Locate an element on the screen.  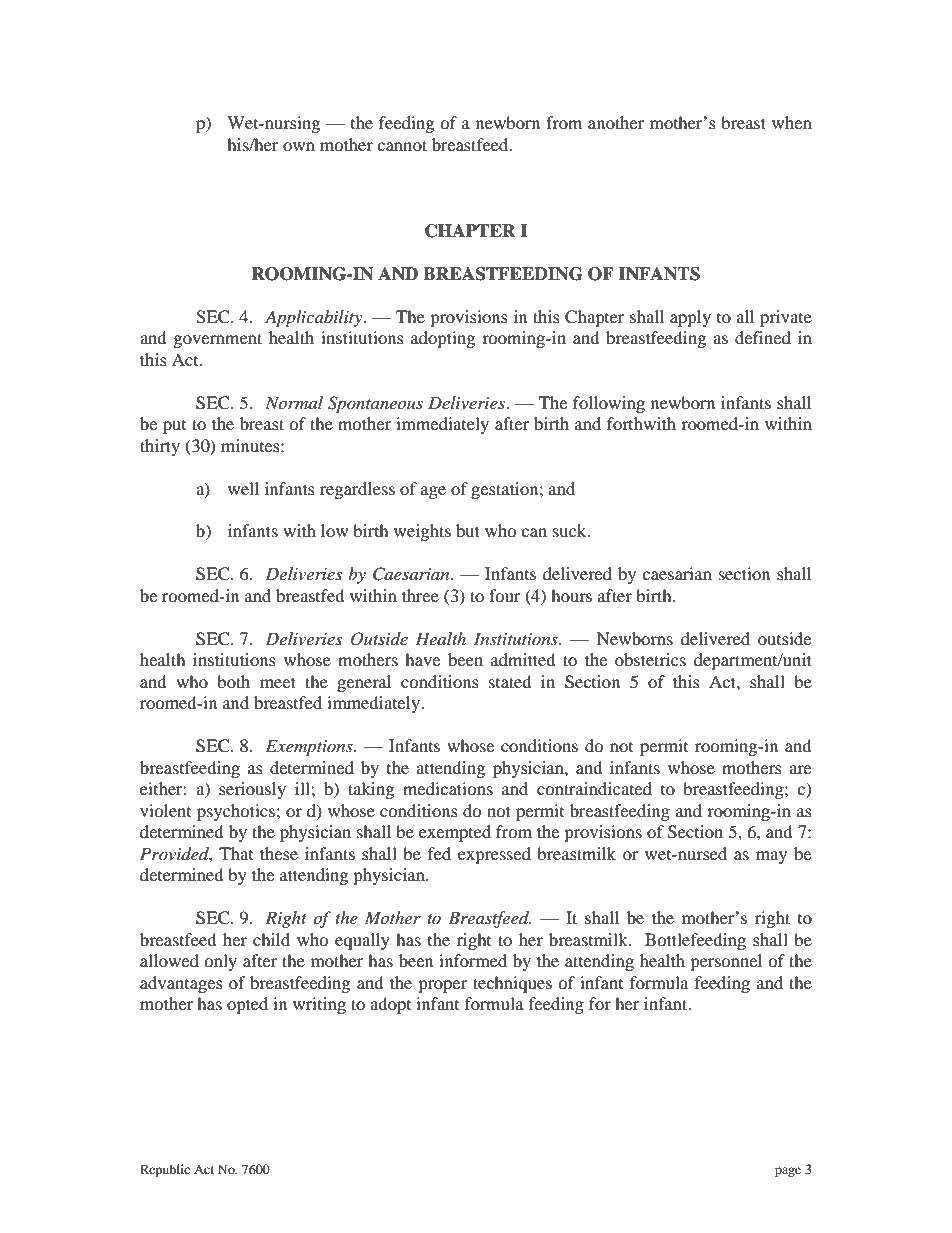
admitted is located at coordinates (523, 659).
